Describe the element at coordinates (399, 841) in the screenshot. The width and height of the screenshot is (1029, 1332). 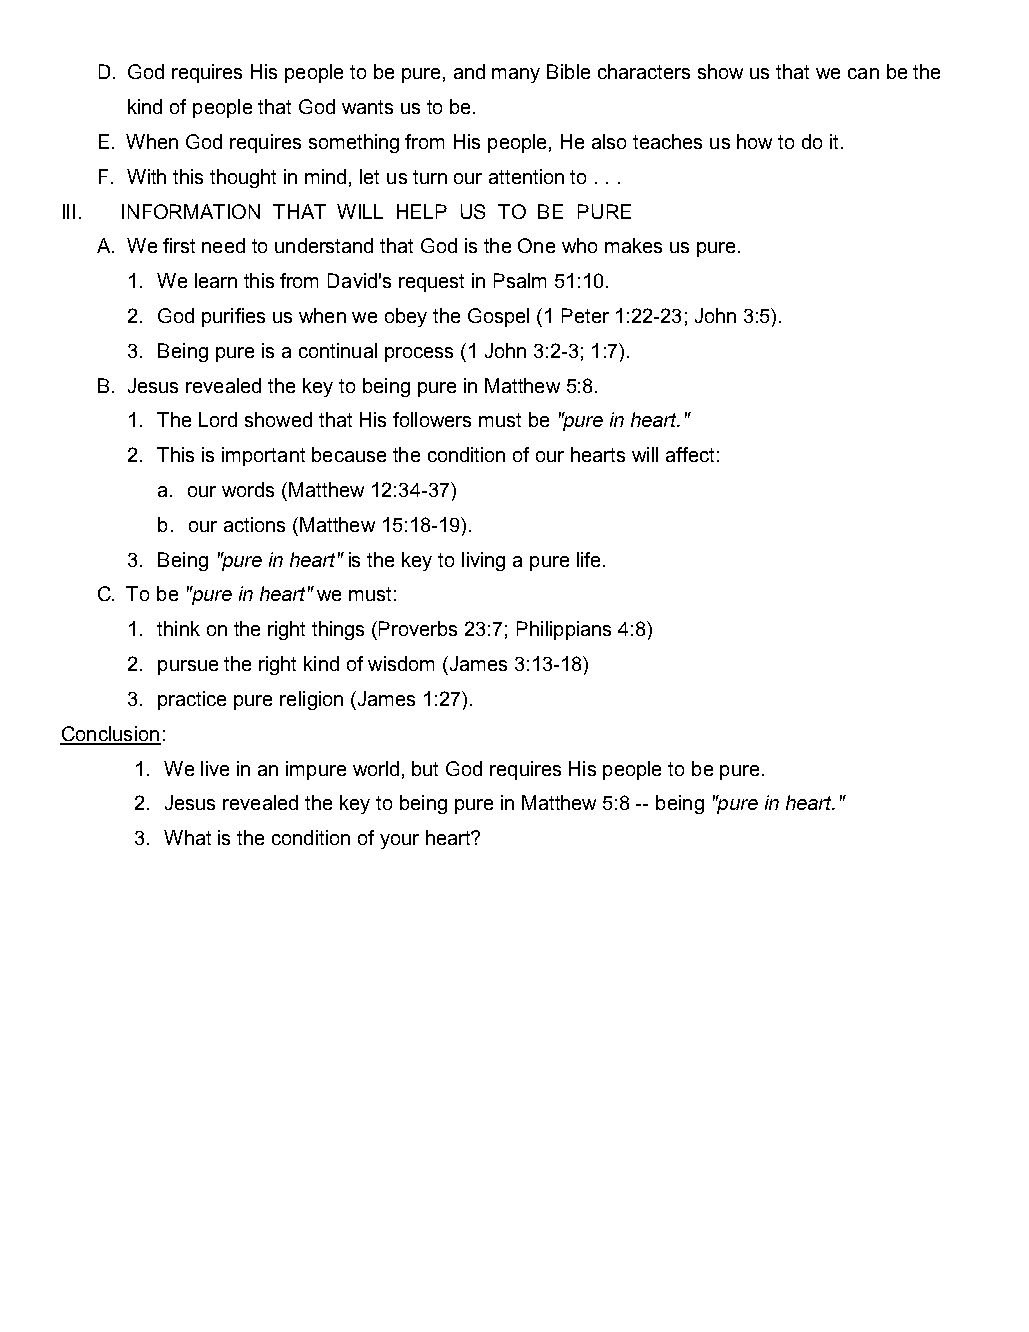
I see `your` at that location.
